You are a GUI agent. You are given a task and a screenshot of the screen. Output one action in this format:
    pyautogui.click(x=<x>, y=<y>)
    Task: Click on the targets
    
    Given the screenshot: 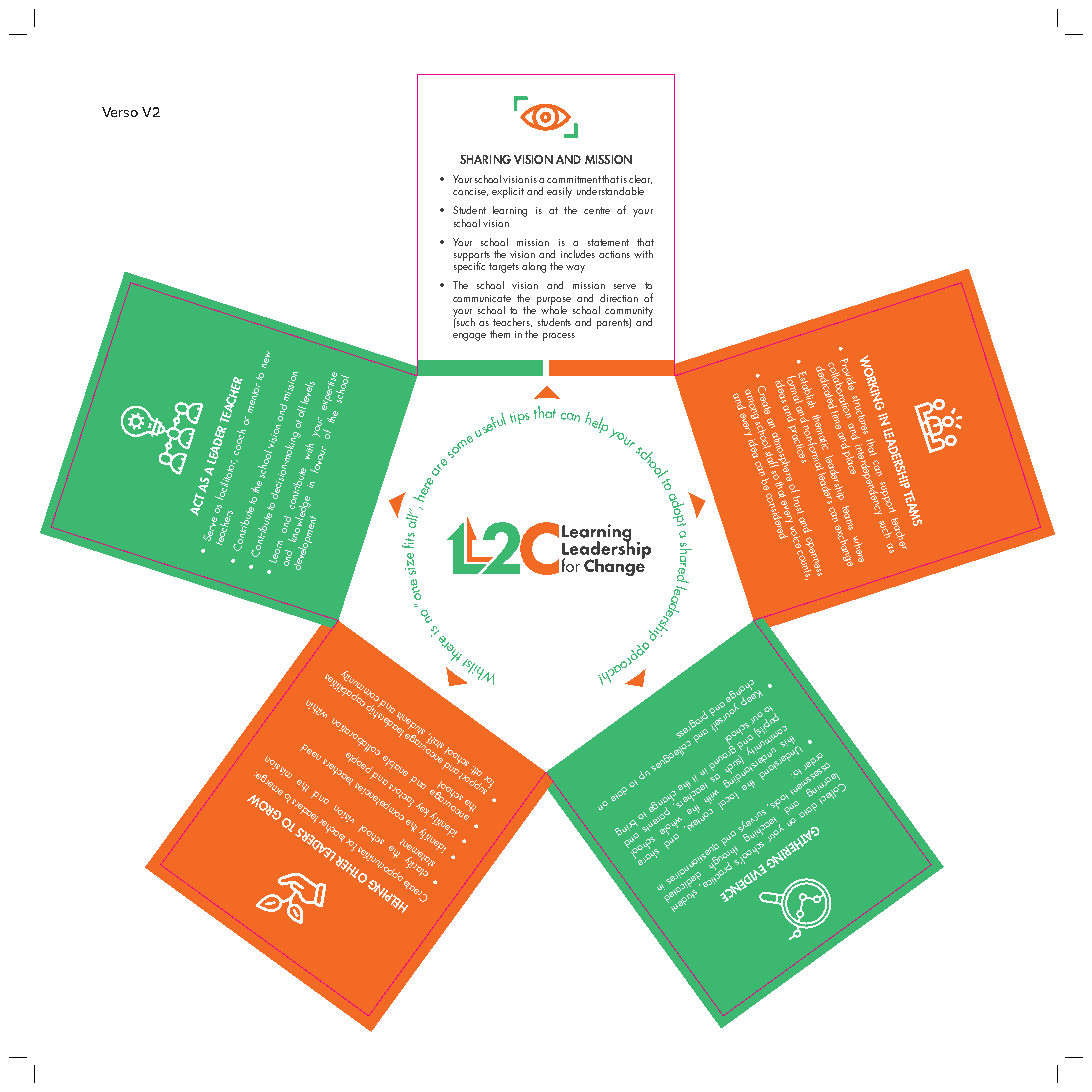 What is the action you would take?
    pyautogui.click(x=504, y=268)
